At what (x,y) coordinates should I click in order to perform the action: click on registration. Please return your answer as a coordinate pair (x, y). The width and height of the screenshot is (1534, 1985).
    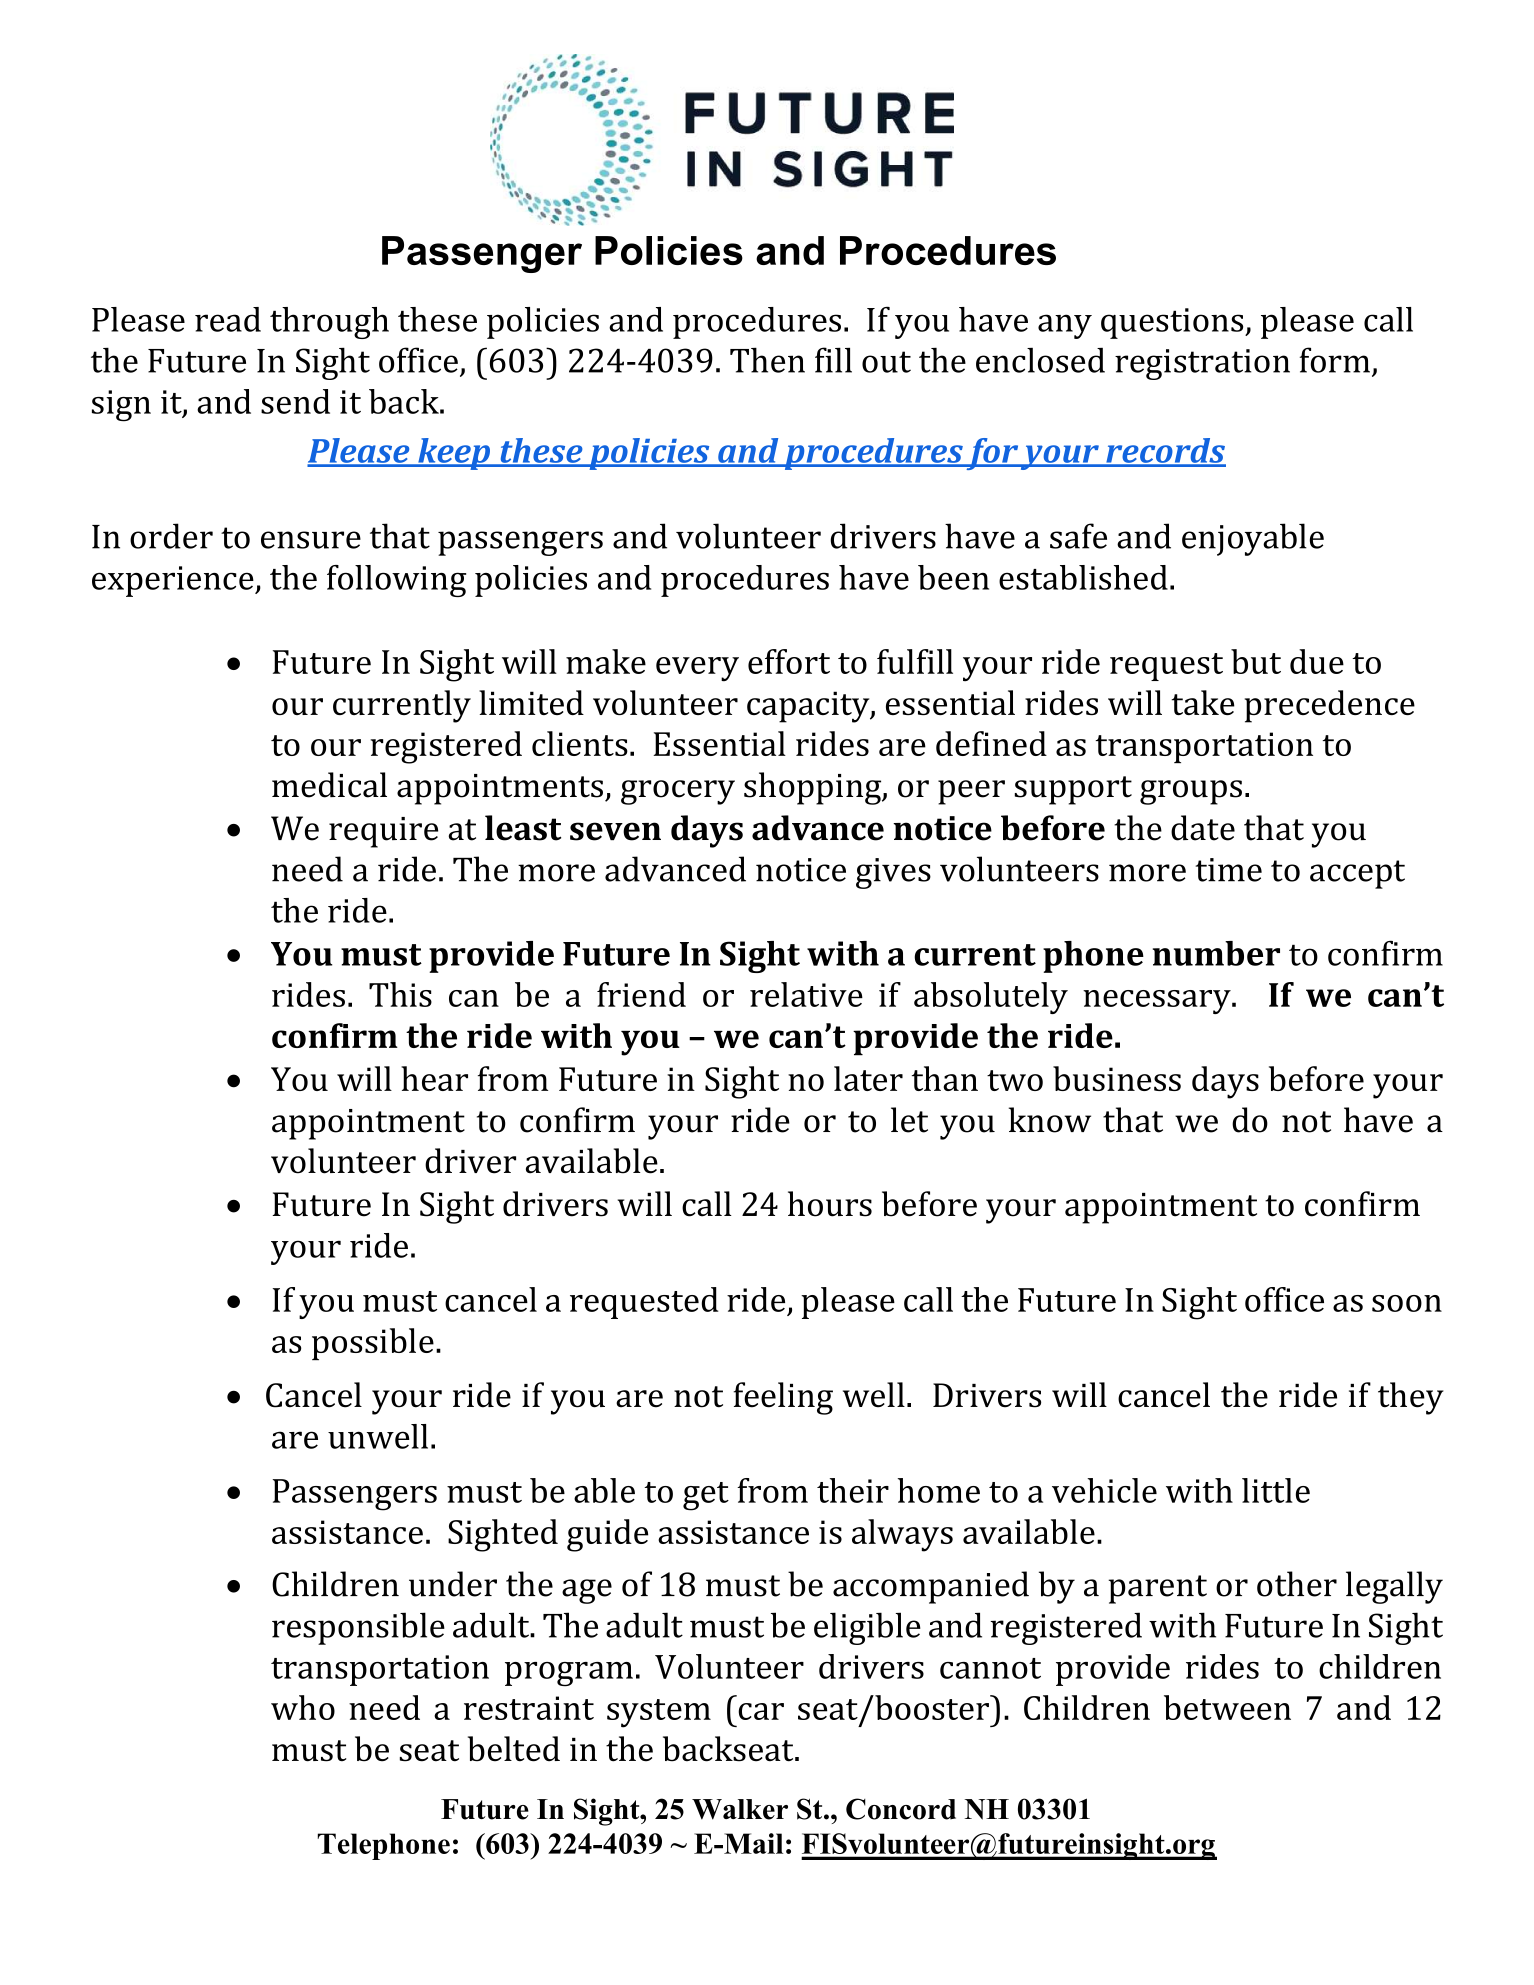
    Looking at the image, I should click on (1202, 364).
